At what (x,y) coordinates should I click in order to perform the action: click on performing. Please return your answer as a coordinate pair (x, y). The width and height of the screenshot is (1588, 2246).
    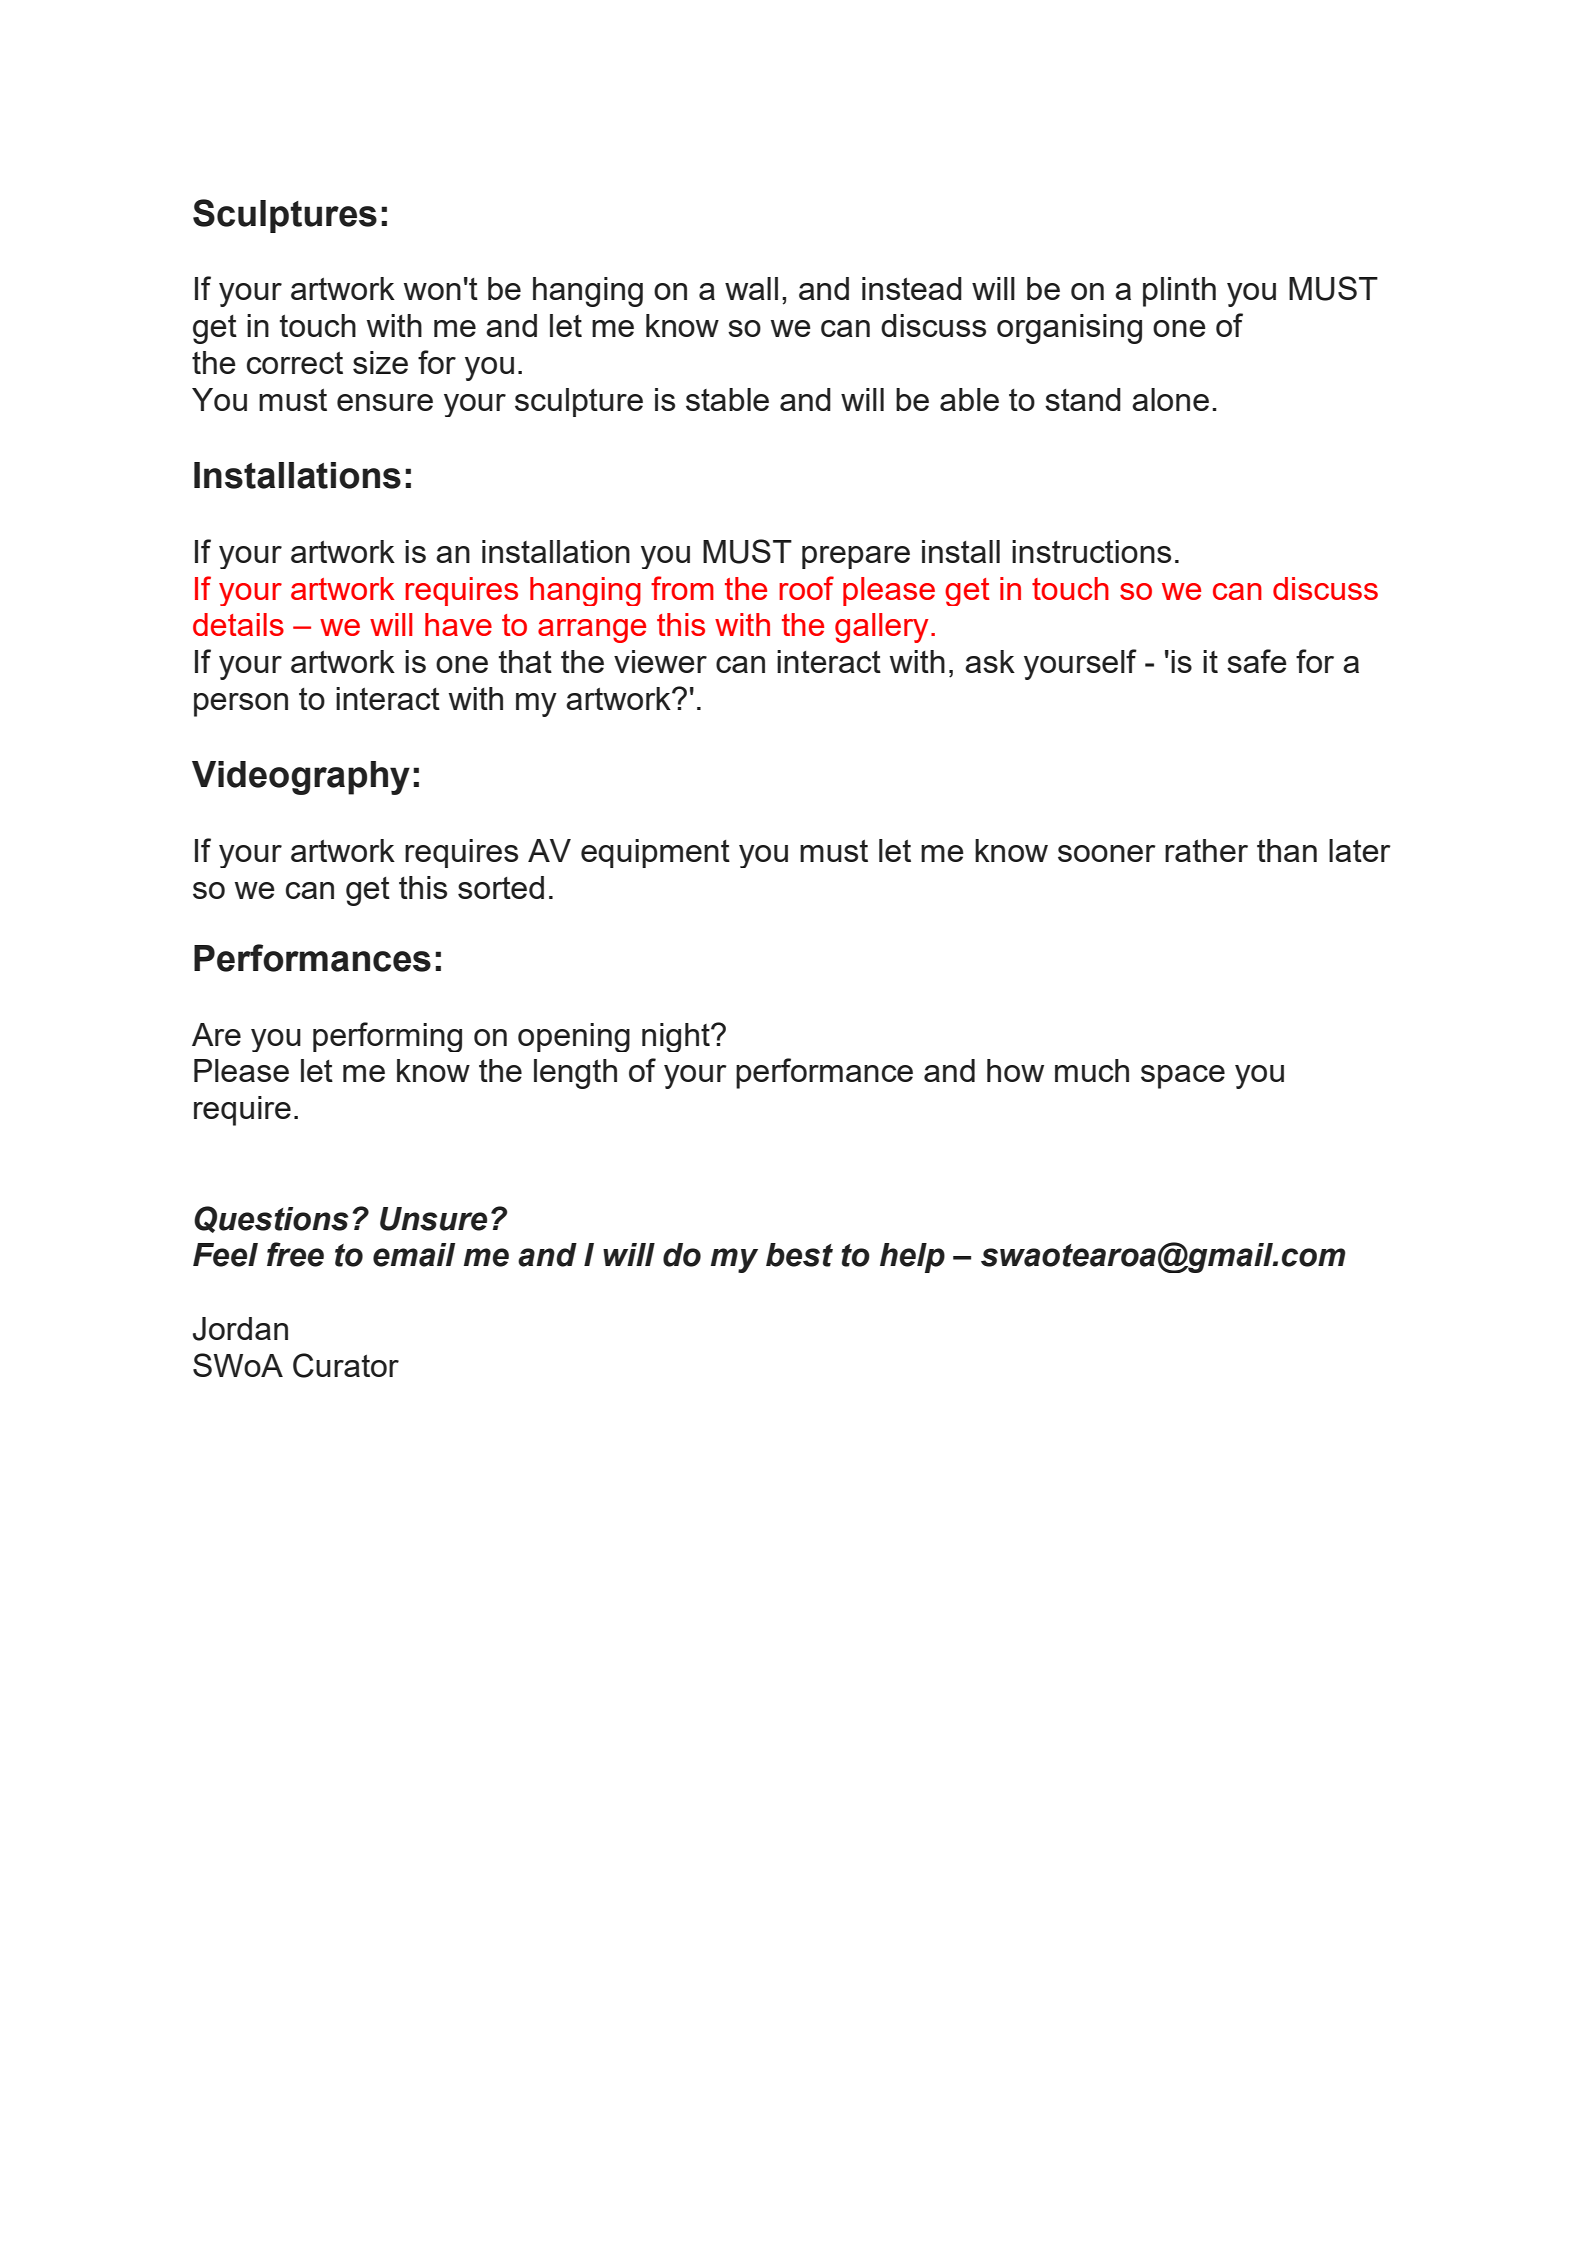
    Looking at the image, I should click on (387, 1037).
